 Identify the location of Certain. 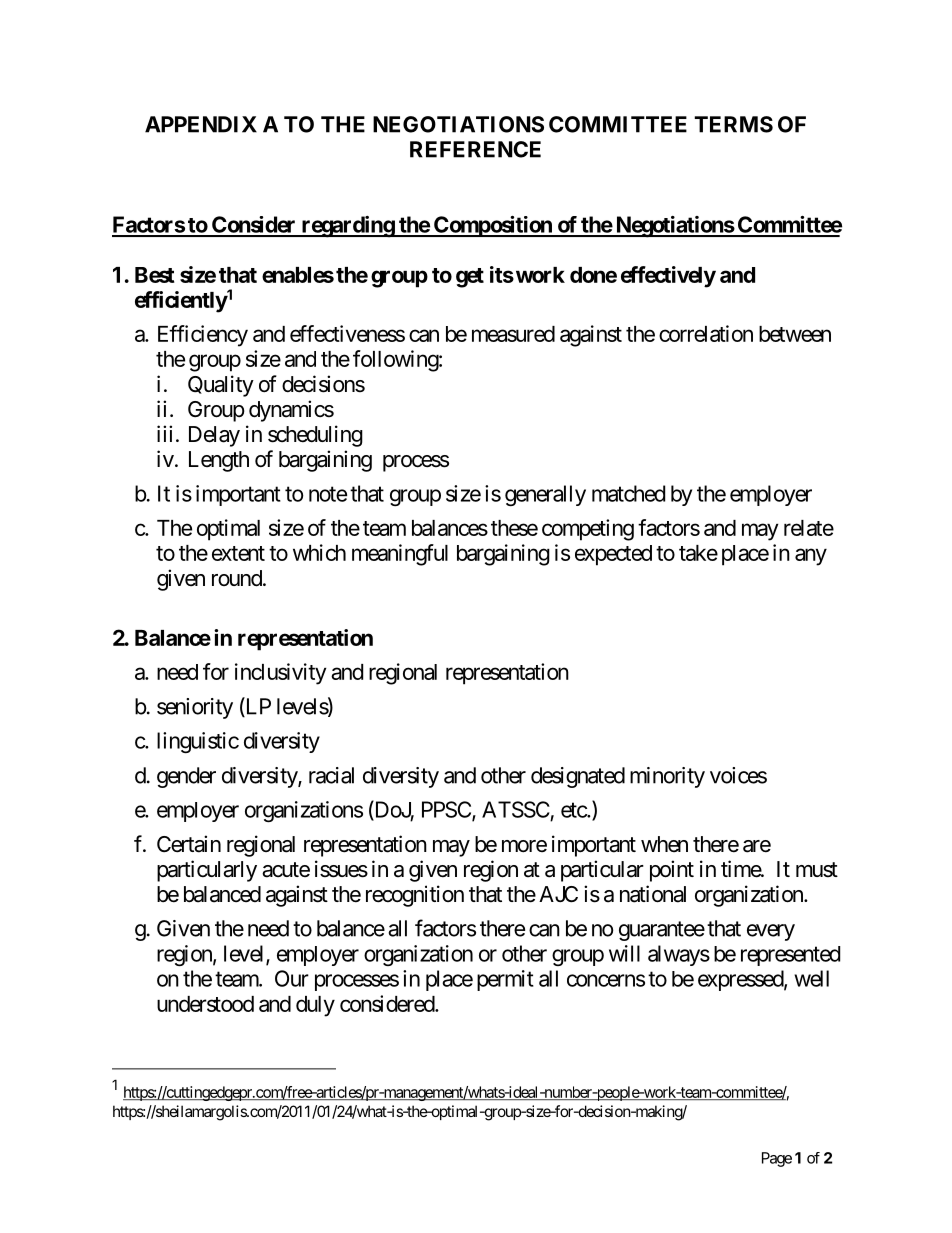
(189, 844).
